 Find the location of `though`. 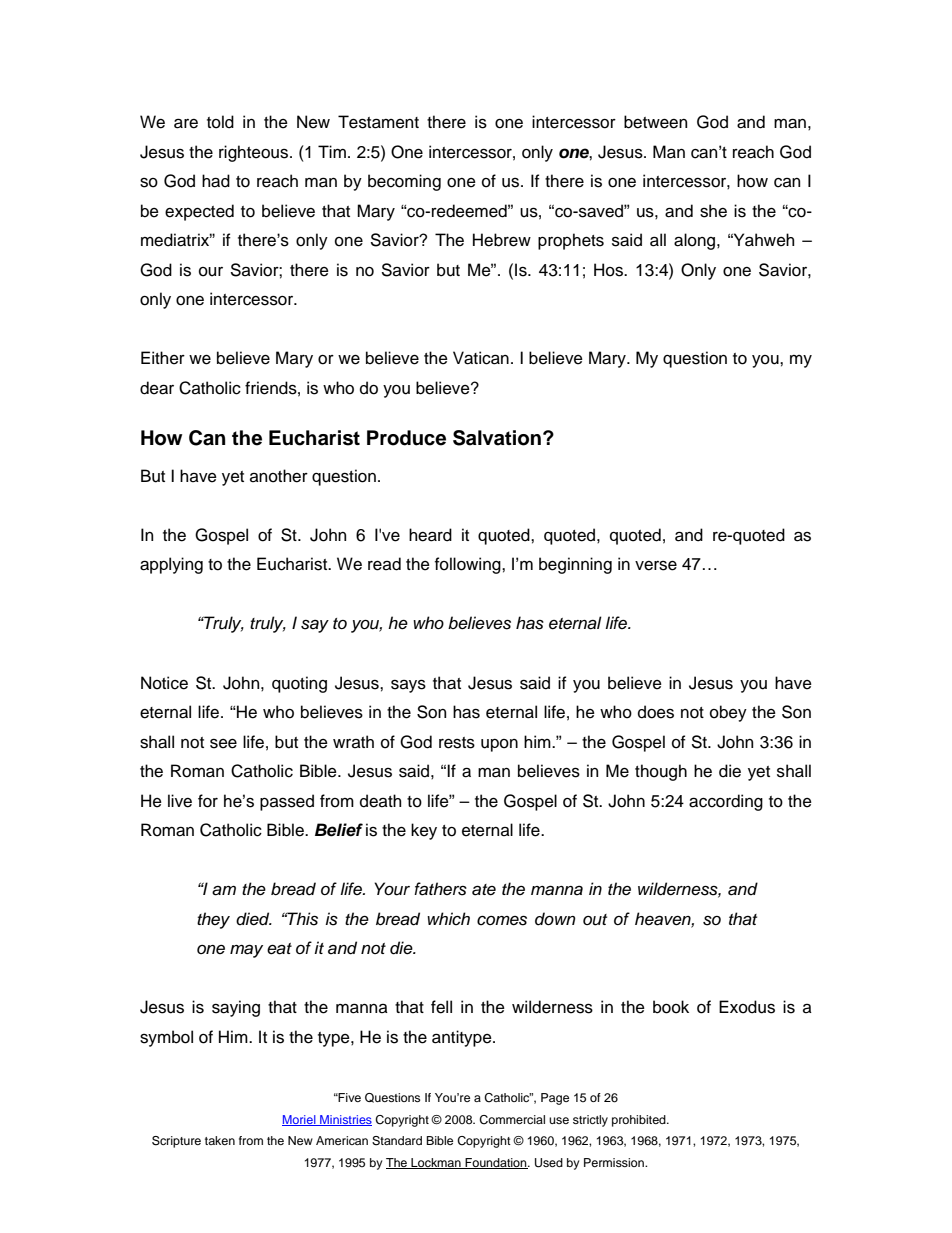

though is located at coordinates (661, 772).
